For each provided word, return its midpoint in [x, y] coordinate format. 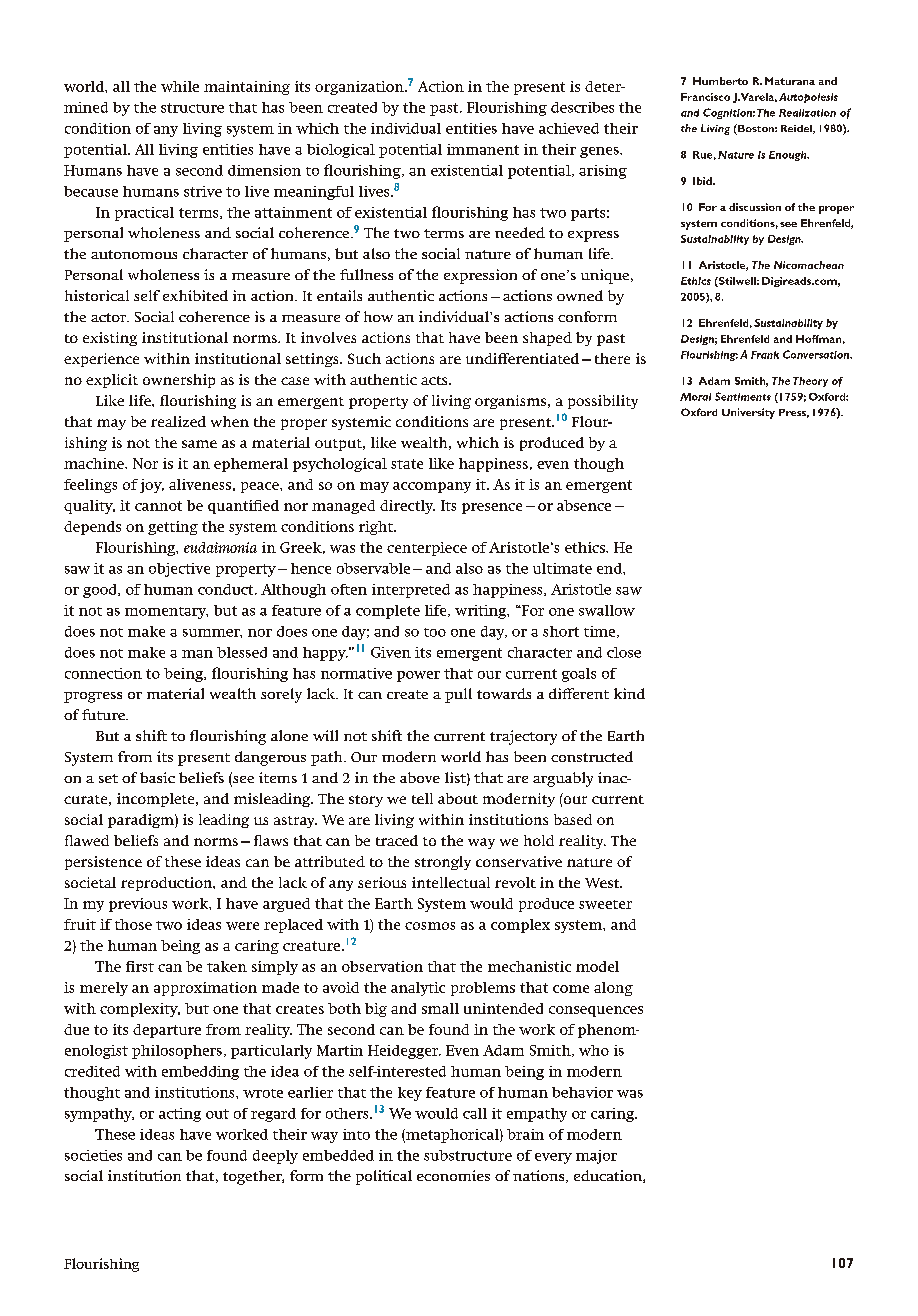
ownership [179, 381]
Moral [695, 397]
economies [453, 1175]
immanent [483, 149]
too [435, 632]
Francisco [705, 97]
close [624, 652]
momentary [166, 613]
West [603, 883]
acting [180, 1115]
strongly [443, 863]
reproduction [168, 884]
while [180, 86]
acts [435, 380]
